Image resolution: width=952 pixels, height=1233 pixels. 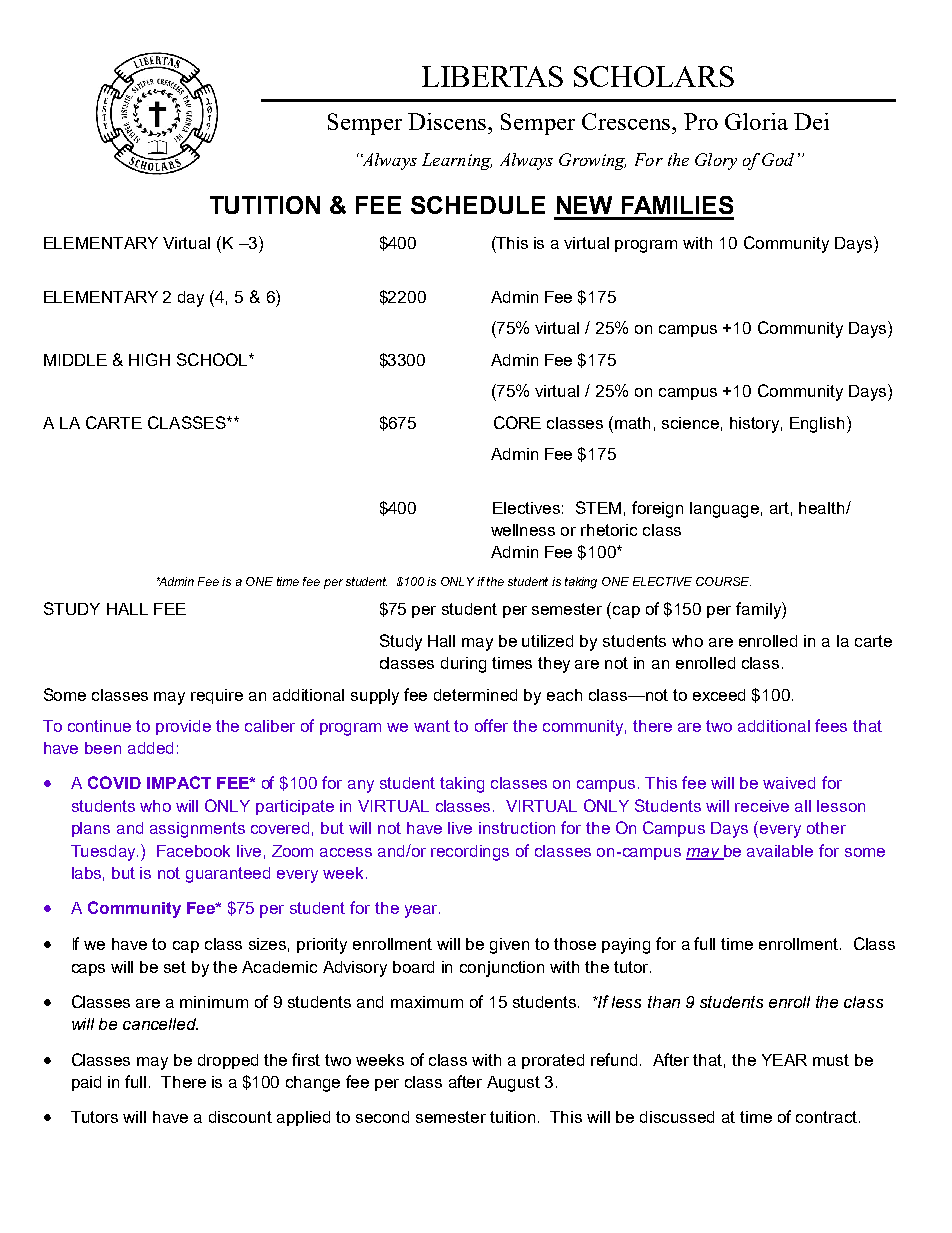 What do you see at coordinates (463, 665) in the page?
I see `during` at bounding box center [463, 665].
